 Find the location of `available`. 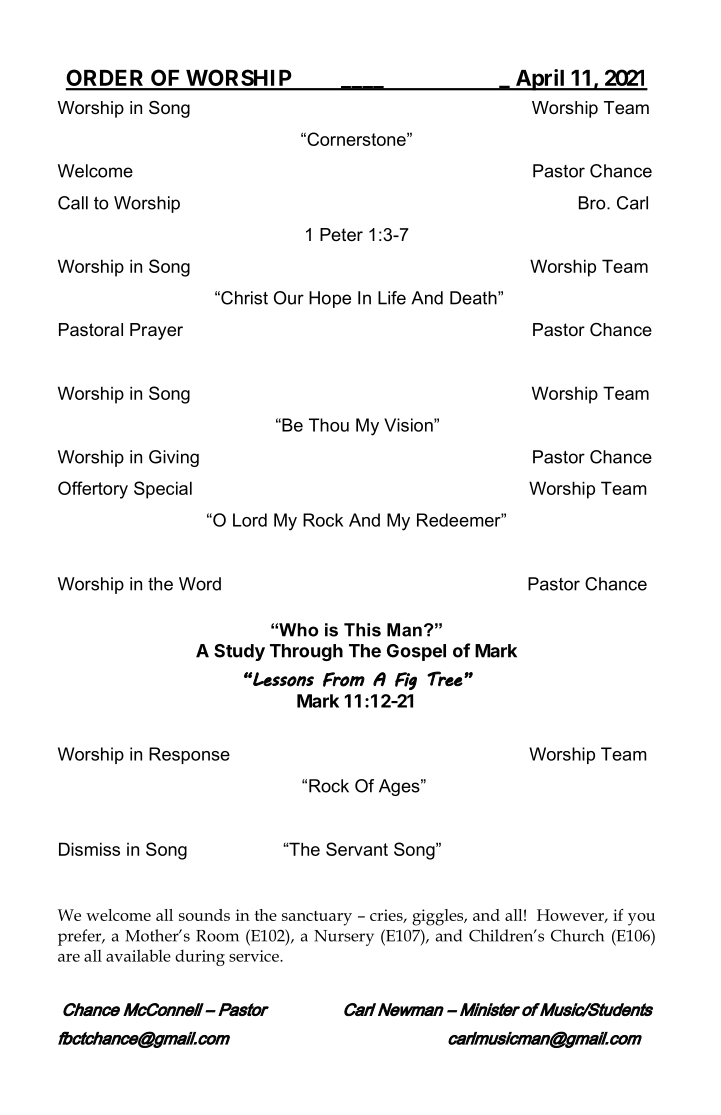

available is located at coordinates (138, 955).
